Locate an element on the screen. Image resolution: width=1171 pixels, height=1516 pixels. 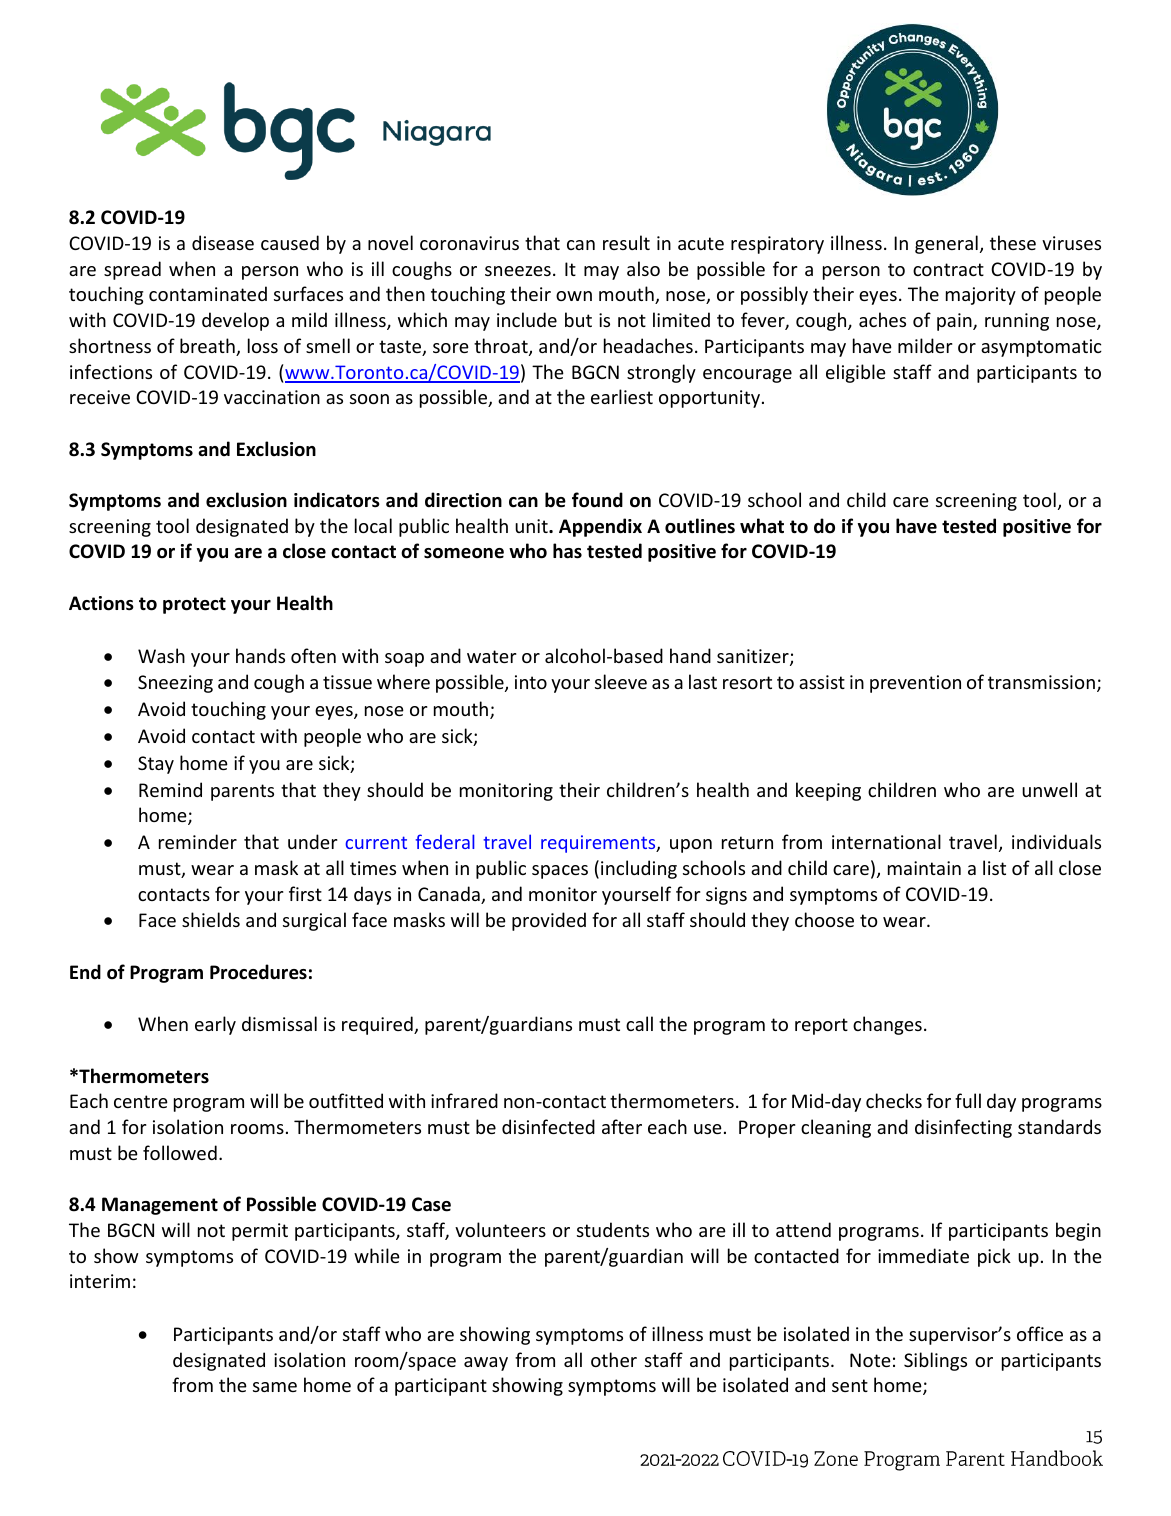
Siblings is located at coordinates (935, 1361).
